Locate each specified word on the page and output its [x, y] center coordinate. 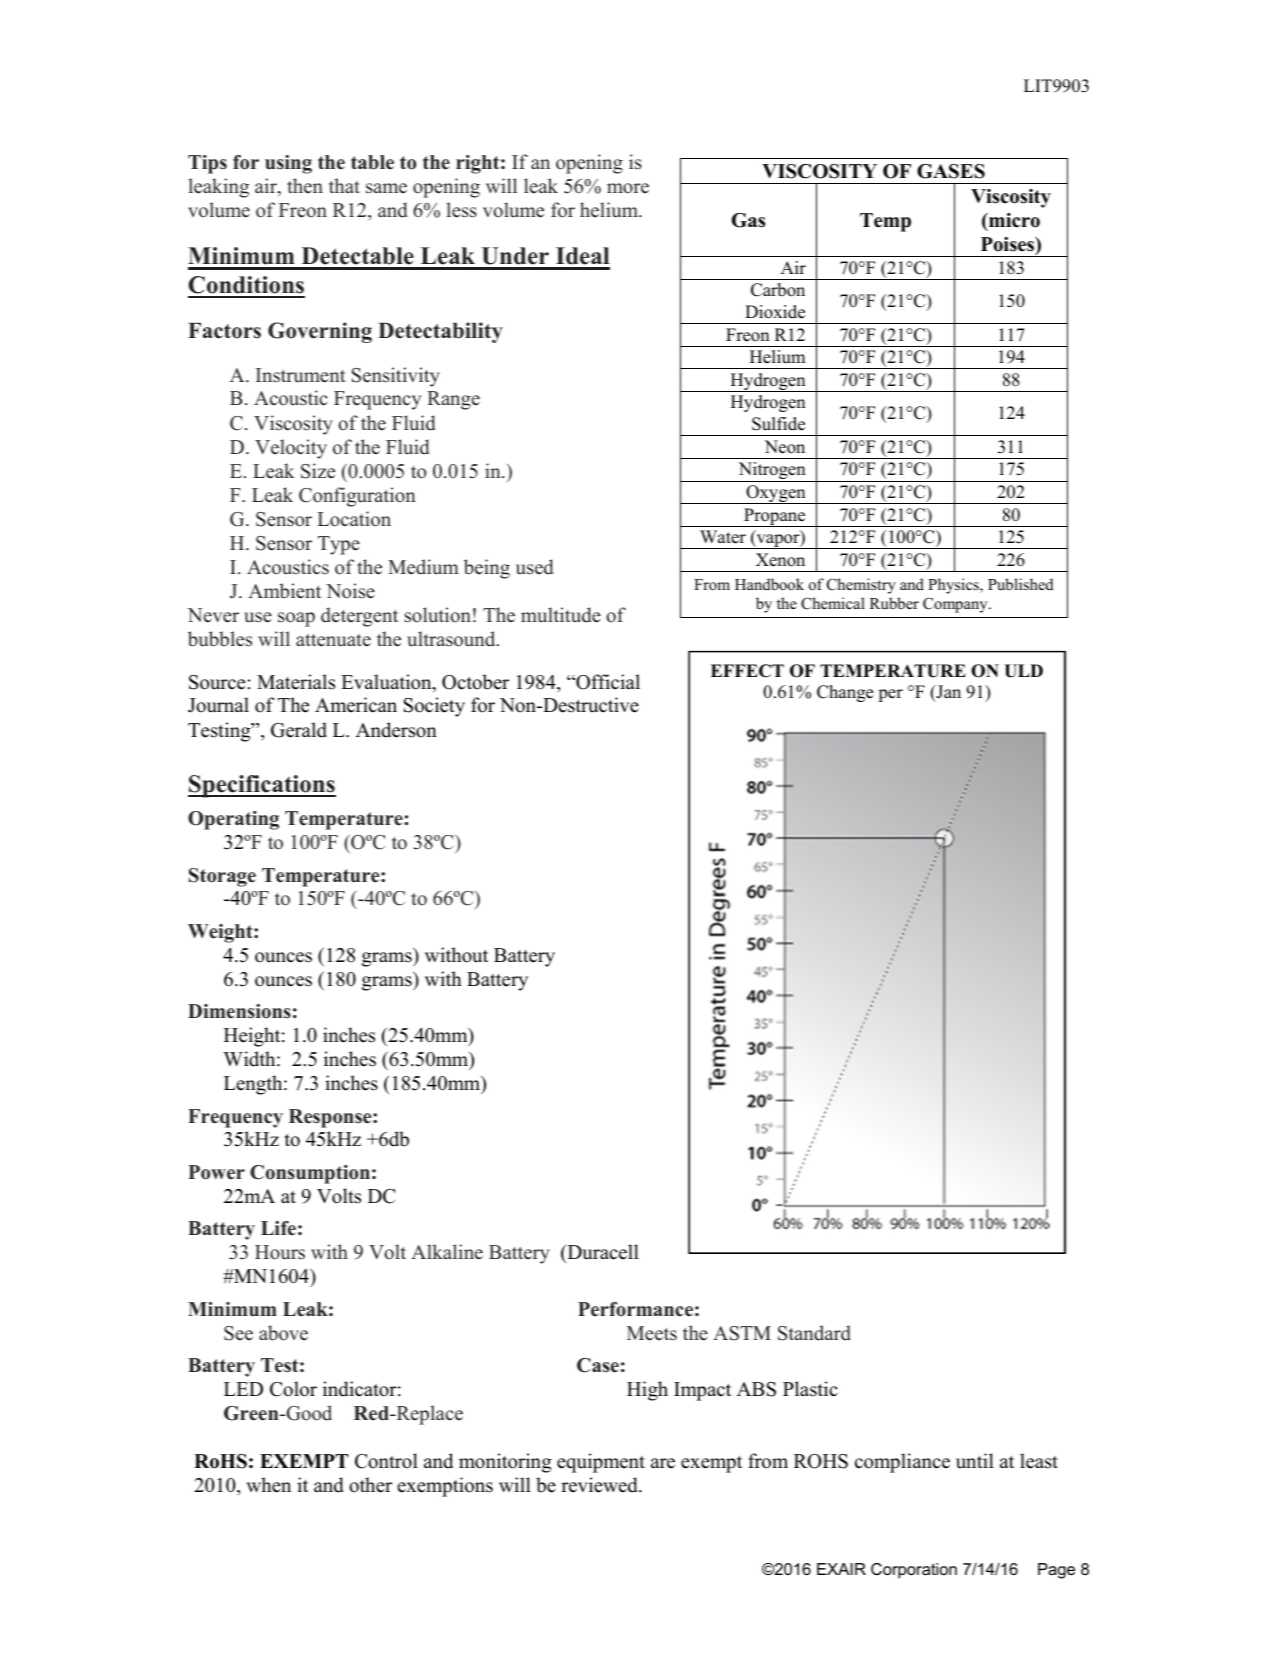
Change [845, 693]
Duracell [602, 1252]
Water [723, 537]
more [628, 188]
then [305, 186]
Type [339, 545]
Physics [954, 586]
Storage [222, 877]
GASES [951, 171]
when [268, 1485]
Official [607, 682]
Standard [814, 1333]
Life [278, 1228]
